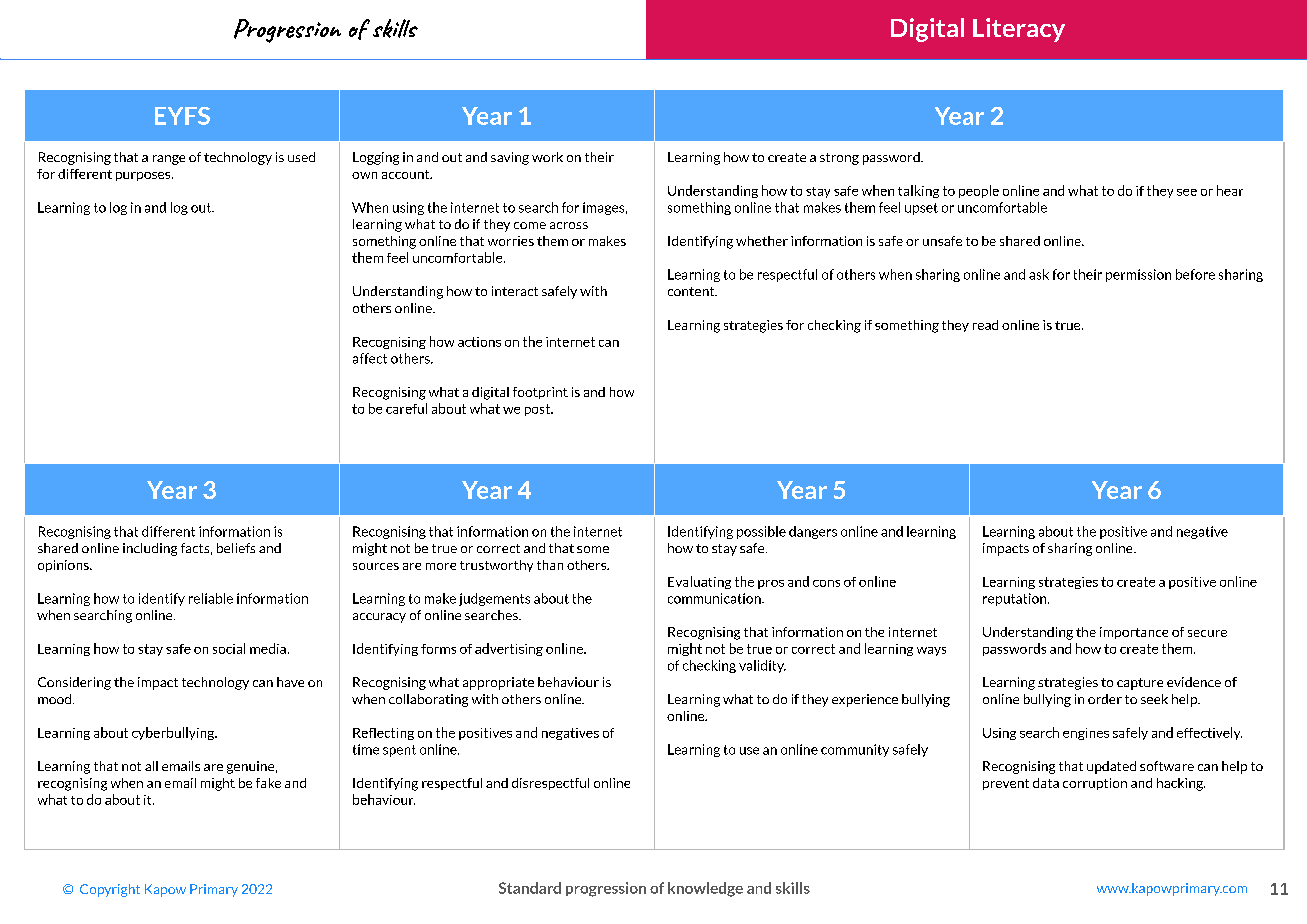 The height and width of the document is (924, 1307). I want to click on Copyright, so click(110, 890).
